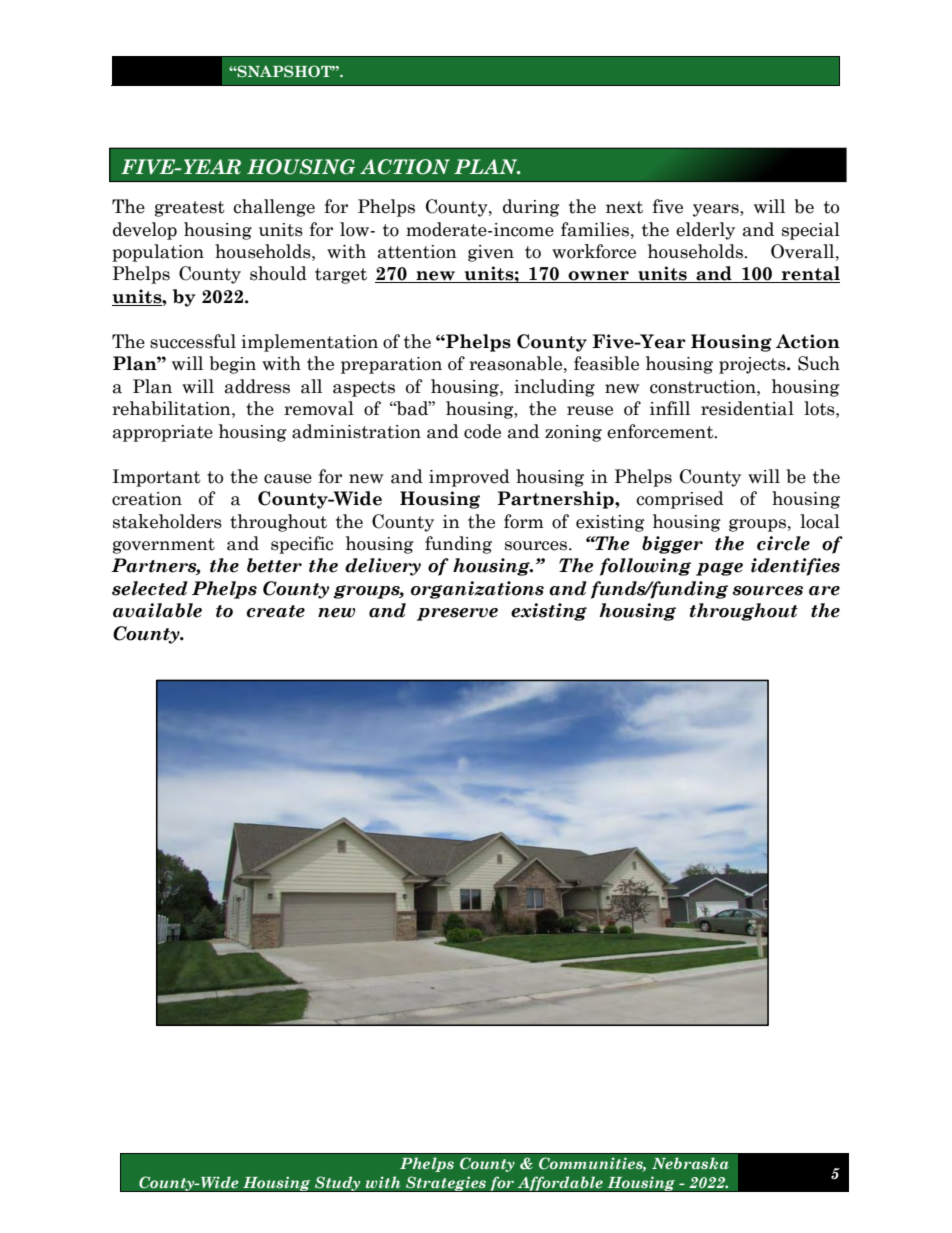  Describe the element at coordinates (457, 614) in the image. I see `preserve` at that location.
